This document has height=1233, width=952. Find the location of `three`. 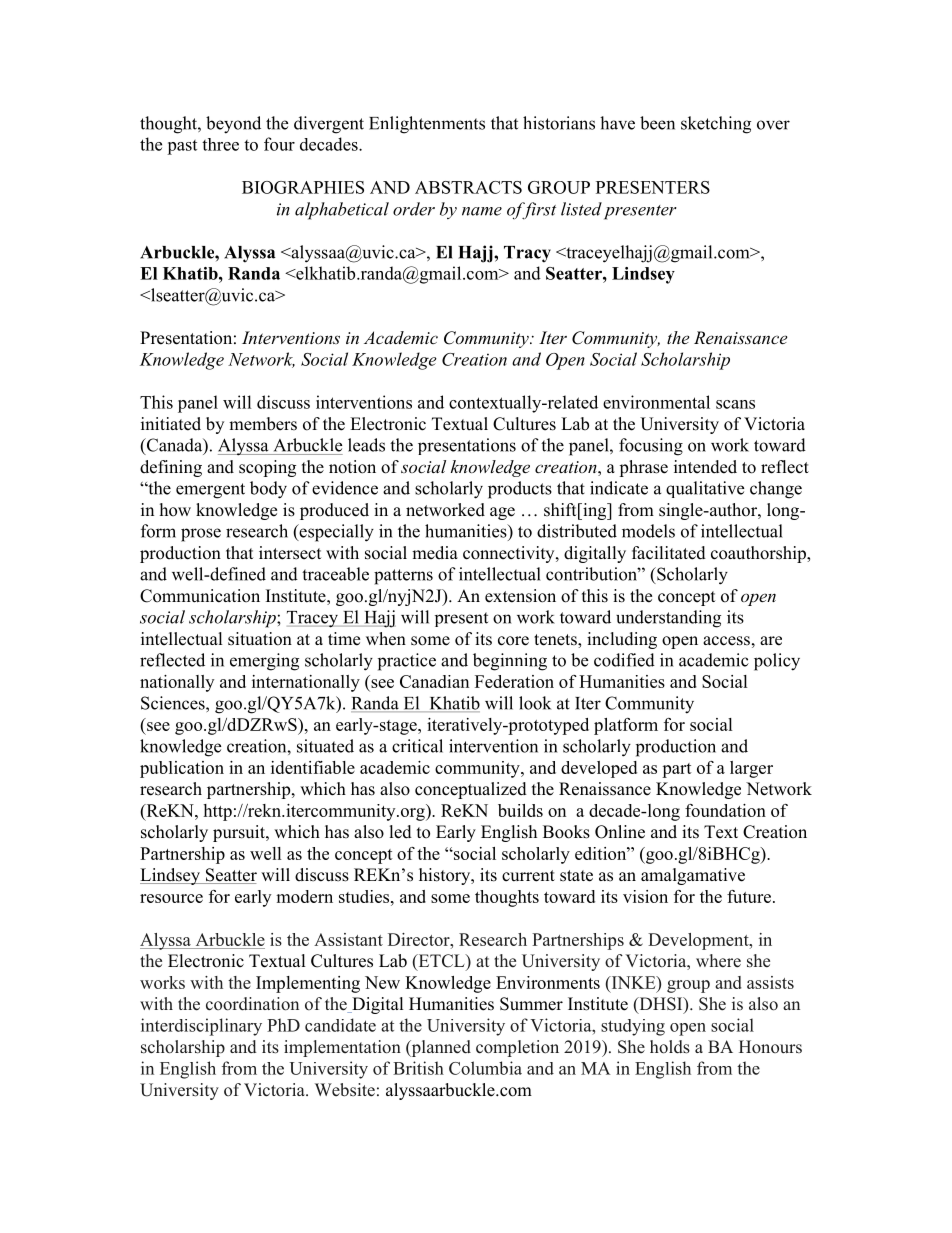

three is located at coordinates (220, 144).
